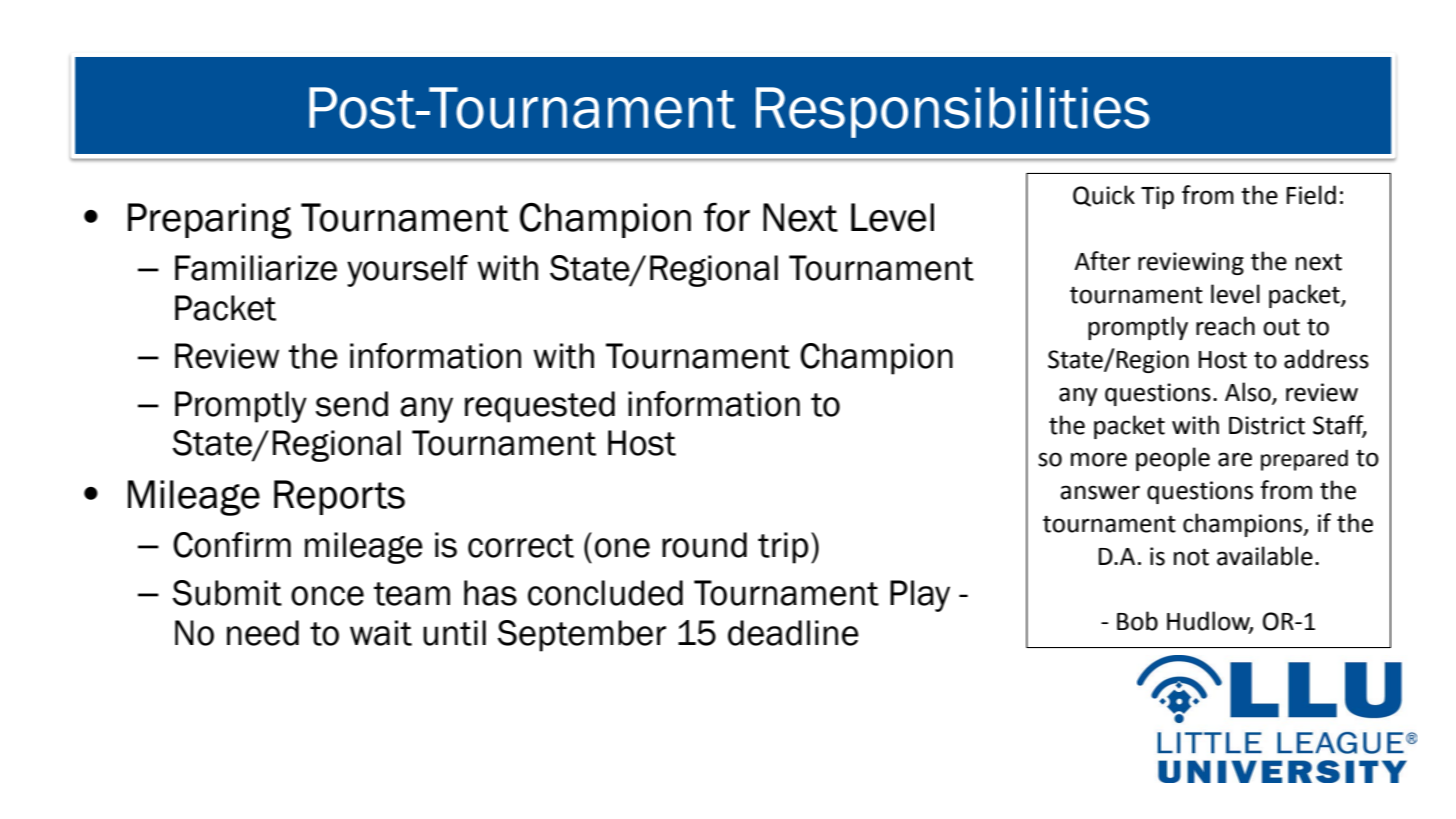 Image resolution: width=1456 pixels, height=819 pixels. What do you see at coordinates (381, 633) in the screenshot?
I see `wait` at bounding box center [381, 633].
